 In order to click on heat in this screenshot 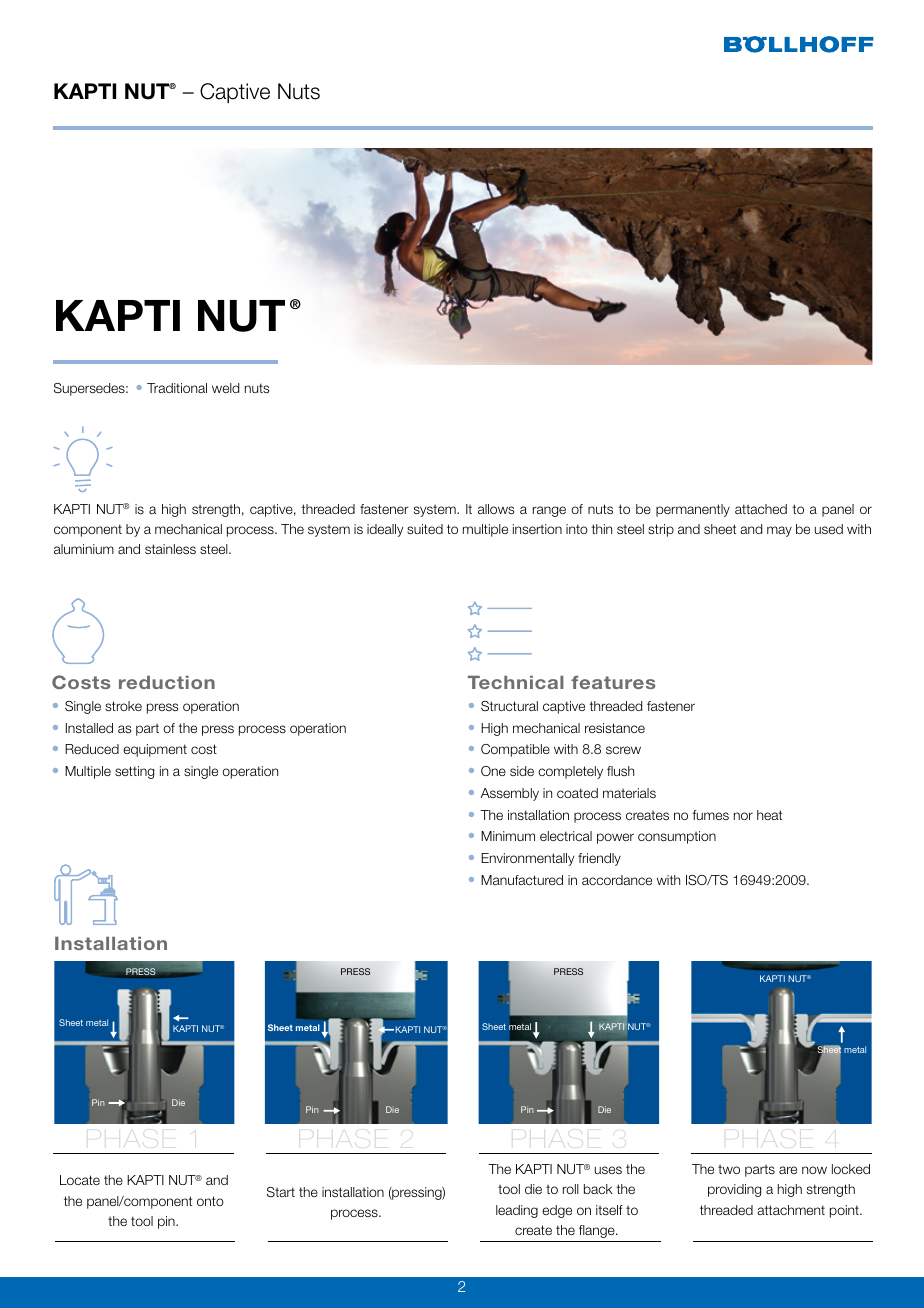, I will do `click(769, 815)`.
